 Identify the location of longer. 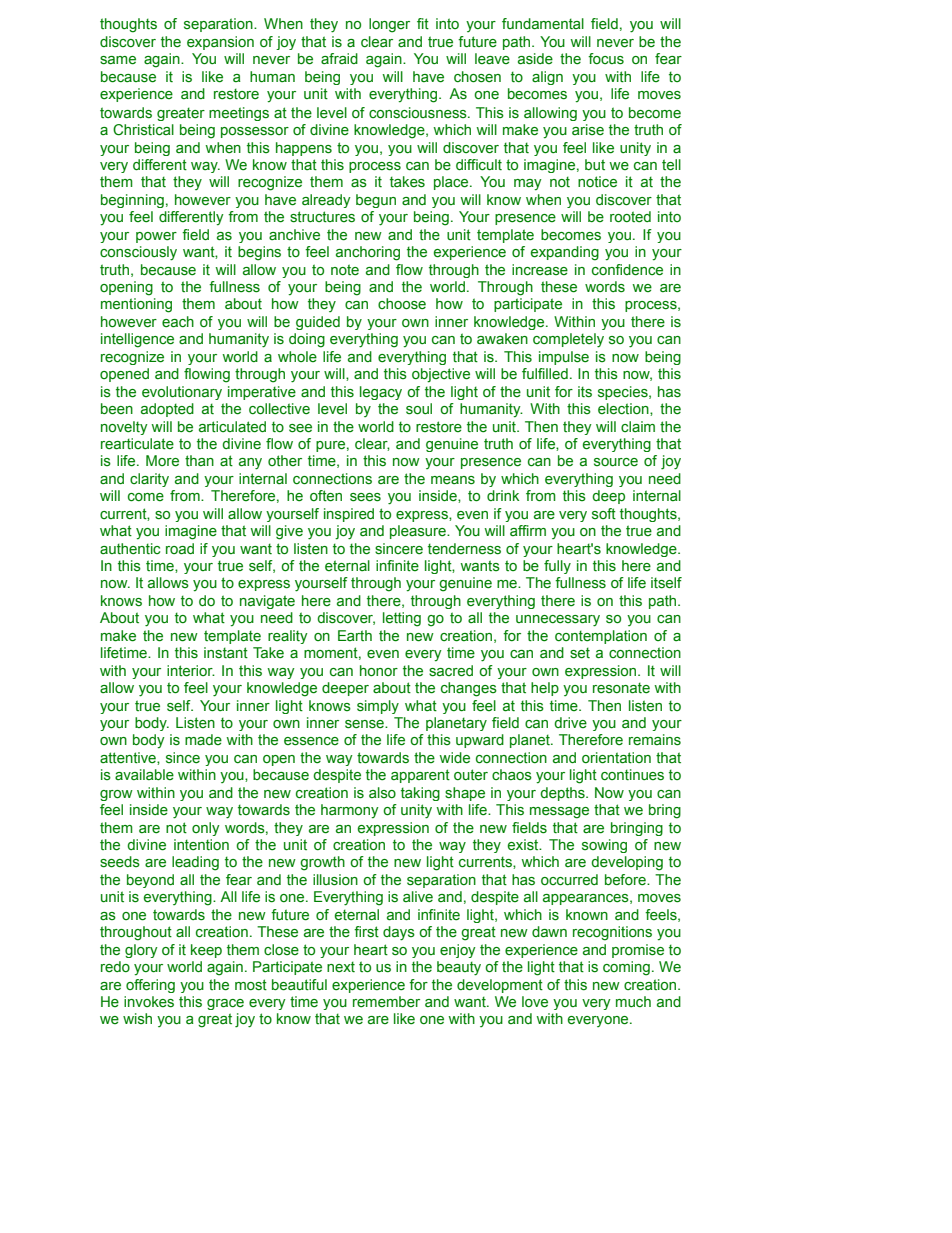
(389, 25).
